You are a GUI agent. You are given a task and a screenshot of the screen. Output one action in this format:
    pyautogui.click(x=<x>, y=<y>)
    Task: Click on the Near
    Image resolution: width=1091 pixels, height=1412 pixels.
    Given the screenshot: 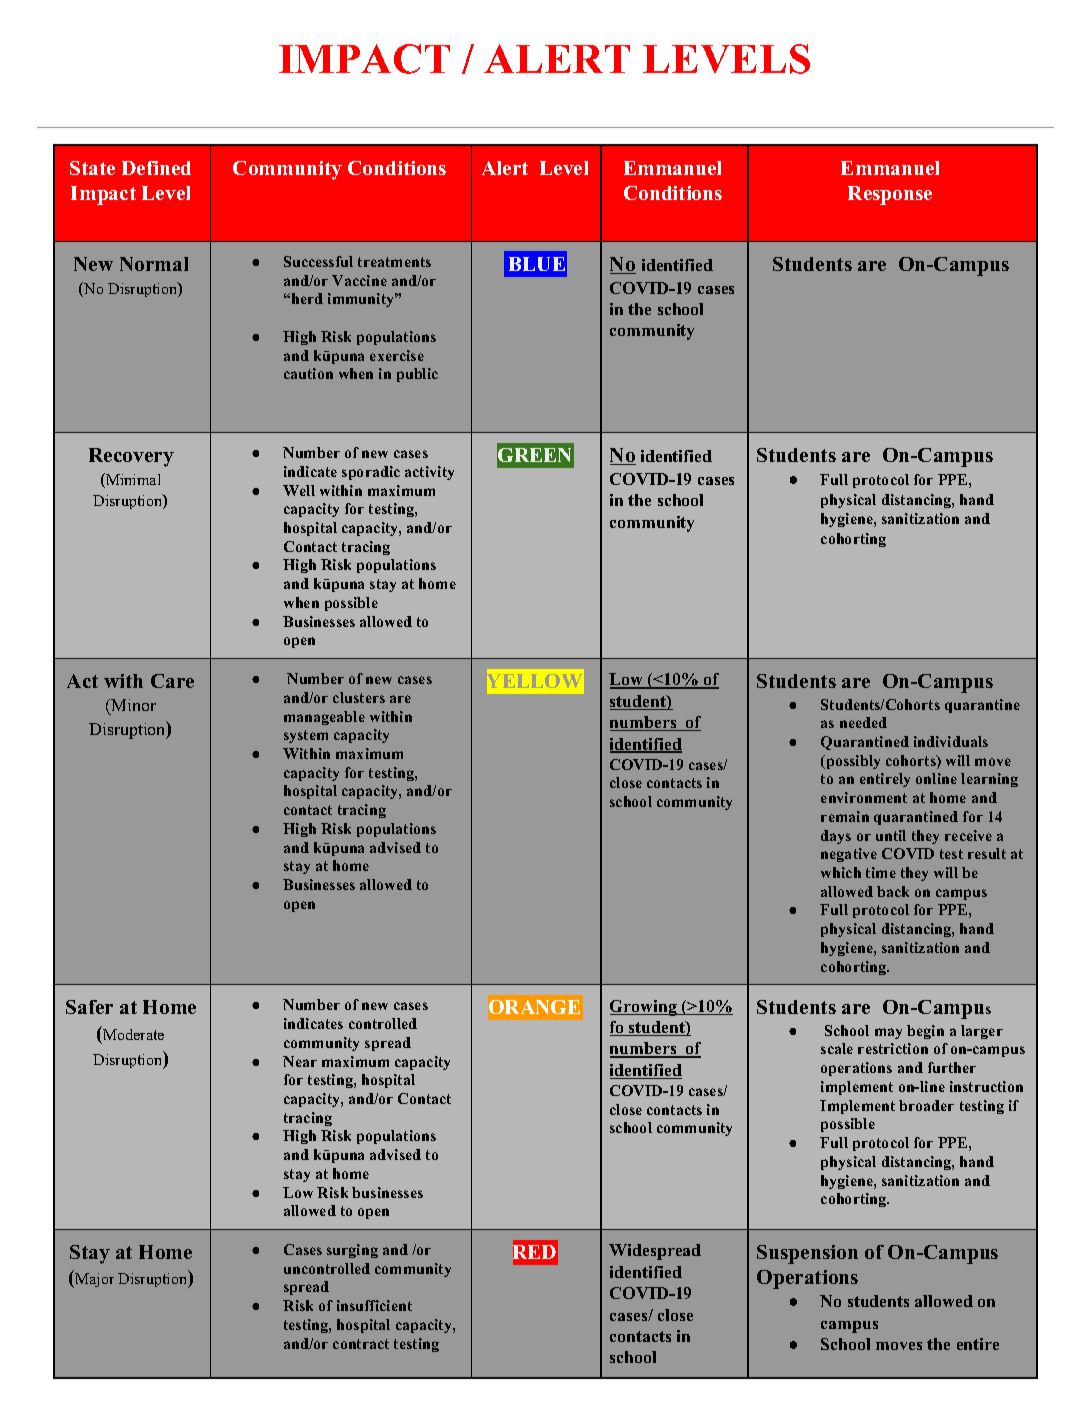 What is the action you would take?
    pyautogui.click(x=300, y=1061)
